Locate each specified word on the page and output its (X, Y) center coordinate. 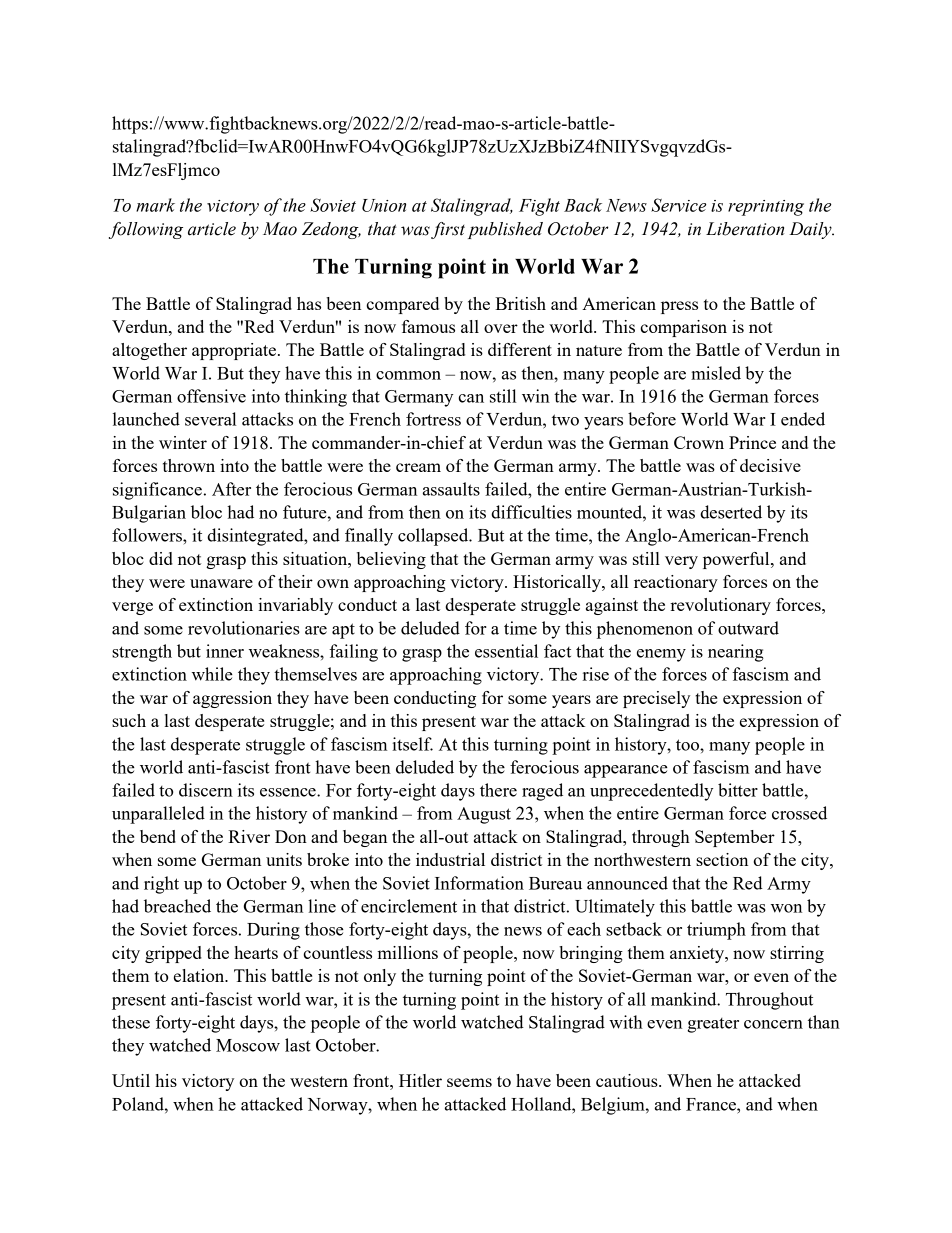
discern (206, 790)
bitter (738, 790)
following (146, 230)
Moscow (248, 1045)
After (231, 489)
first (448, 230)
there (498, 790)
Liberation (745, 229)
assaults (451, 489)
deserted (731, 512)
